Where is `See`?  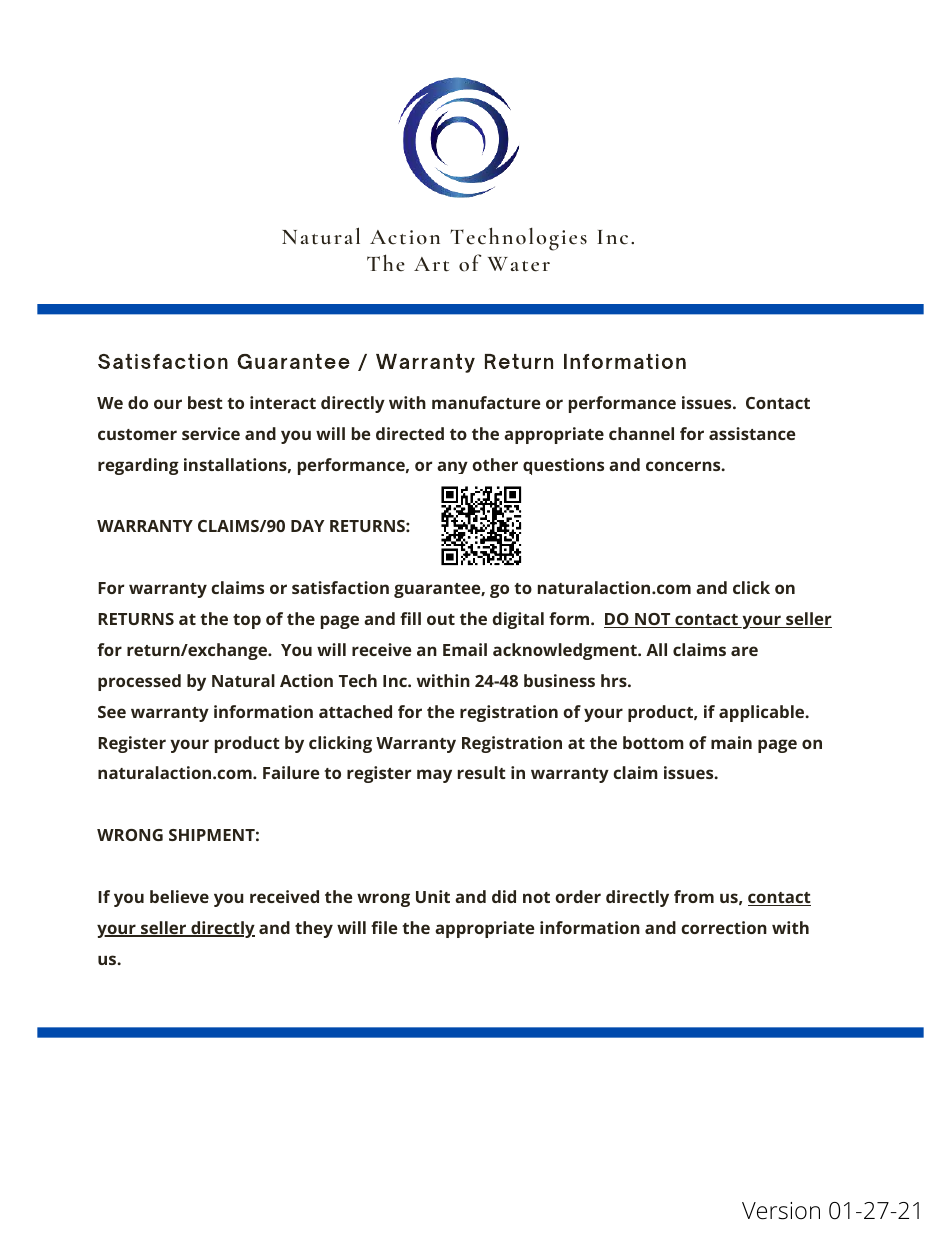 See is located at coordinates (112, 712).
